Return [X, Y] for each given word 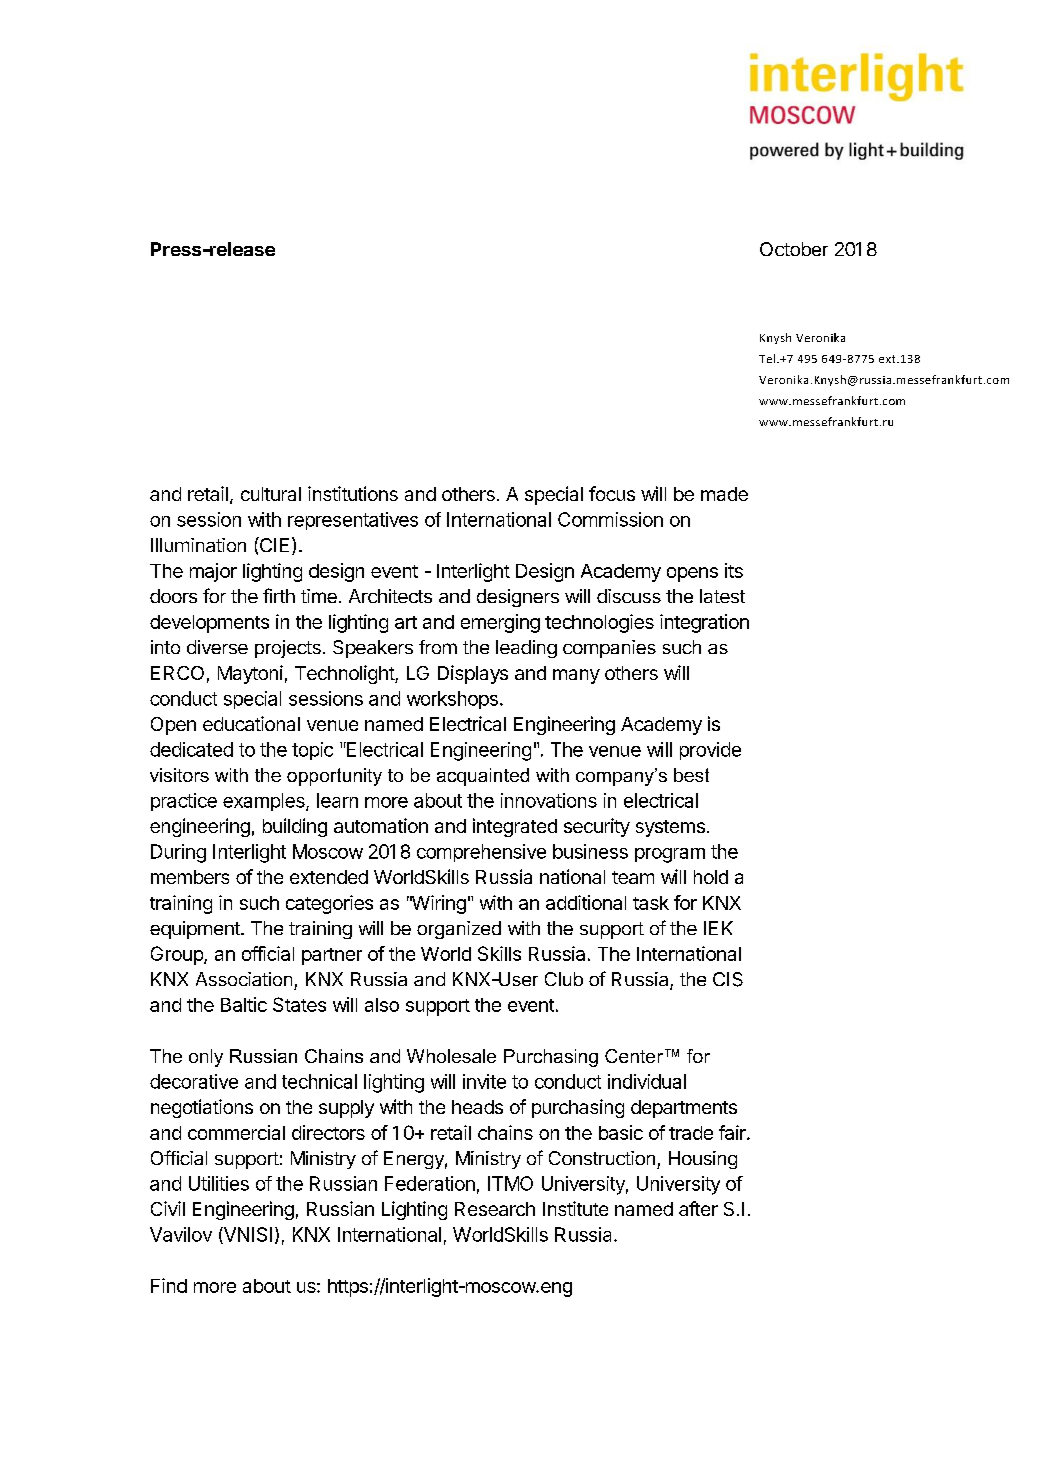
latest [722, 596]
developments [209, 624]
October [794, 249]
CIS [728, 979]
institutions [353, 493]
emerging [500, 623]
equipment [196, 930]
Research [495, 1209]
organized [459, 930]
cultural [271, 494]
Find [169, 1285]
